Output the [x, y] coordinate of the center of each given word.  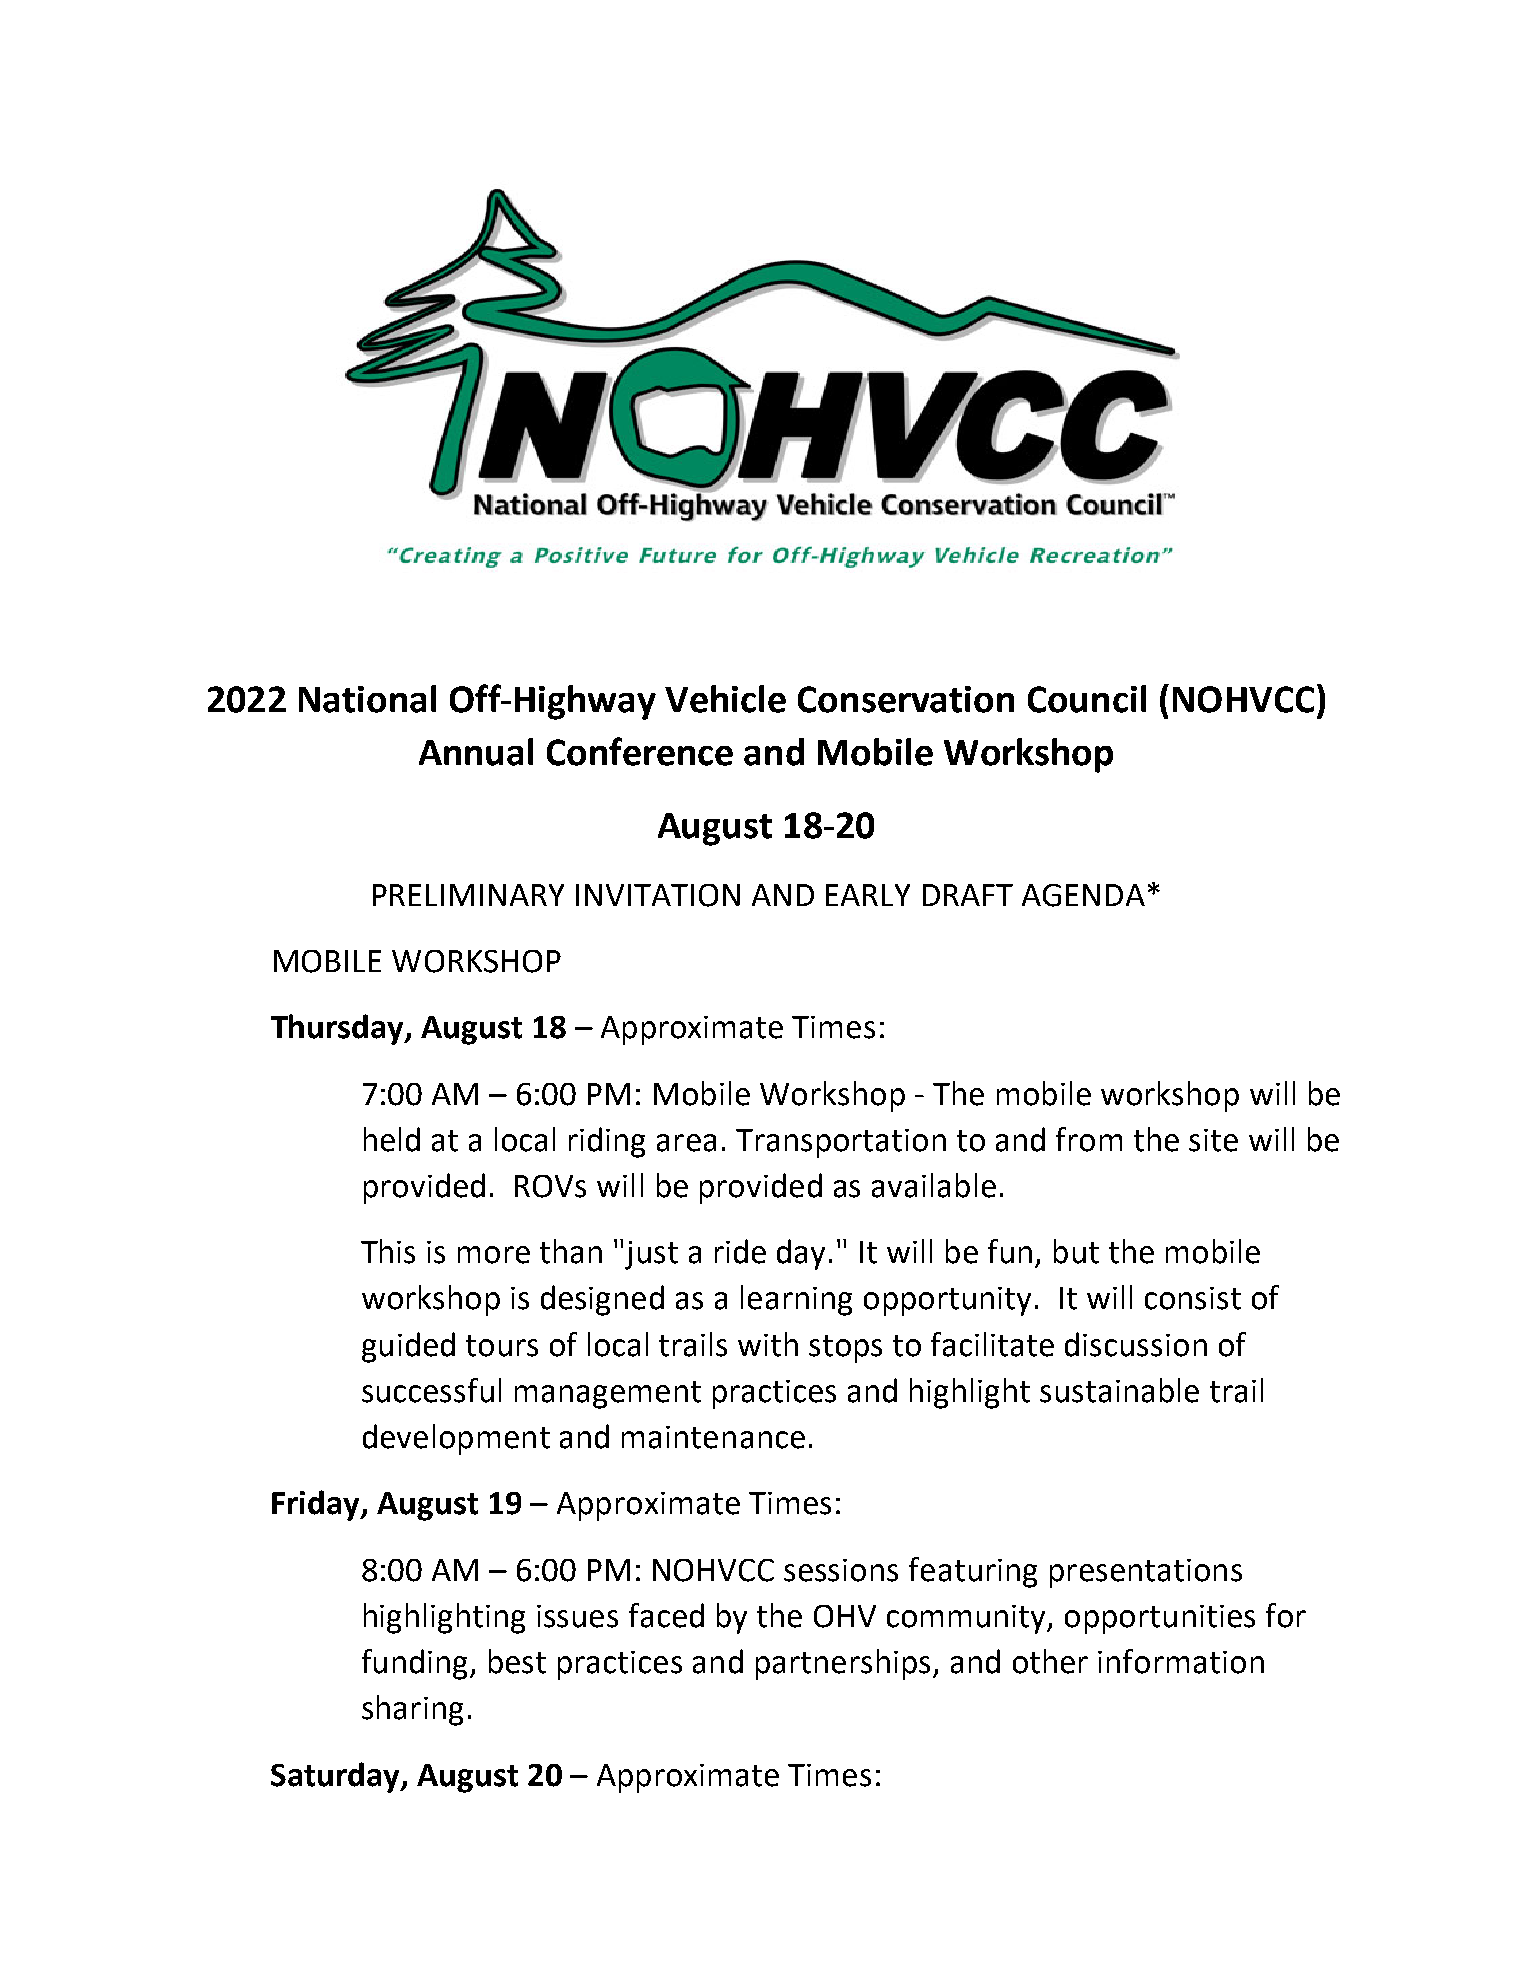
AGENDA [1083, 895]
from [1089, 1139]
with [768, 1344]
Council [1087, 699]
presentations [1146, 1573]
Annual [476, 752]
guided [408, 1347]
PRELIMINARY [468, 895]
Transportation [841, 1143]
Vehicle [725, 699]
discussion [1136, 1344]
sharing [412, 1710]
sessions [841, 1570]
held [392, 1139]
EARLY [868, 895]
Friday [317, 1505]
